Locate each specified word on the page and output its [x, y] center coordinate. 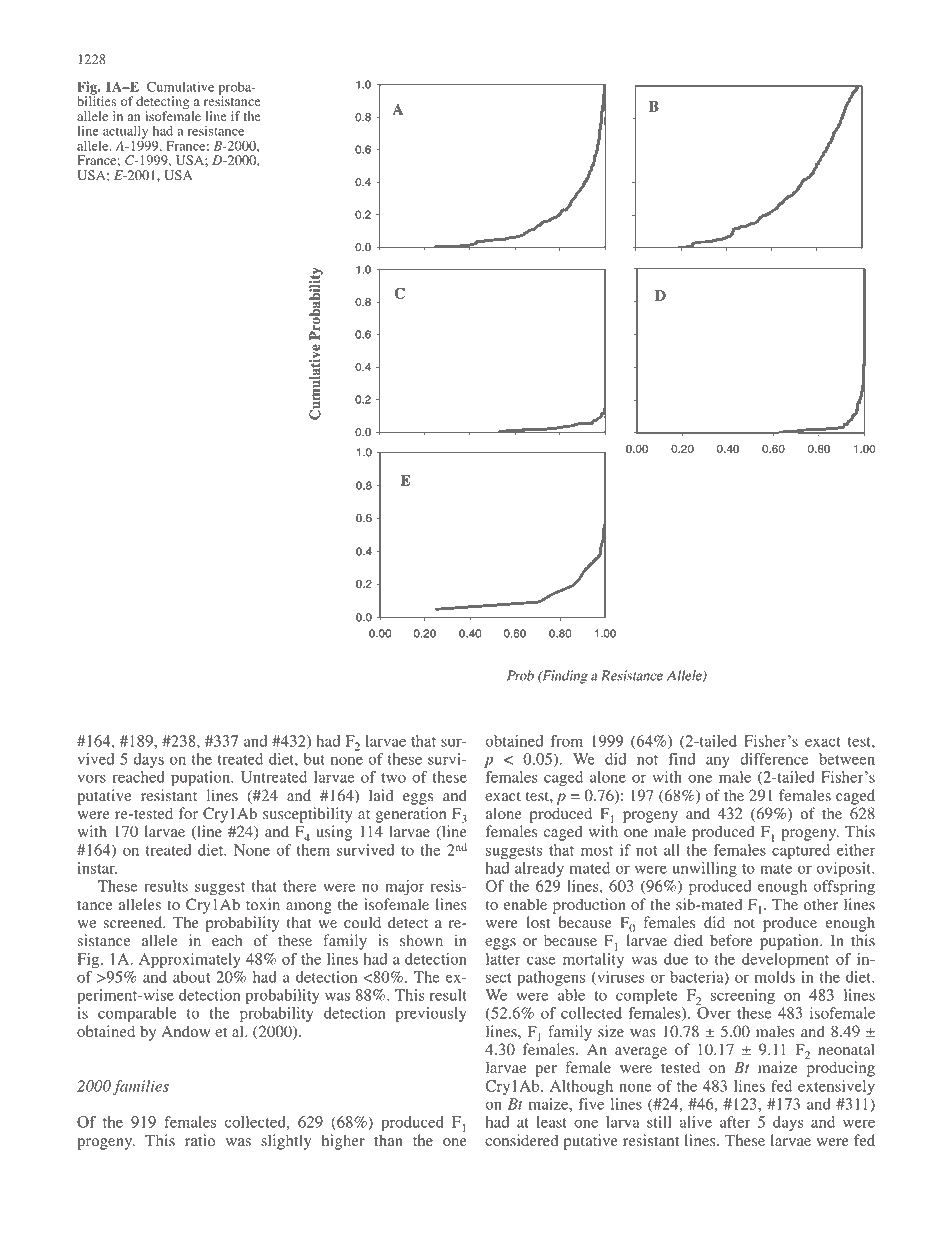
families [141, 1087]
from [567, 741]
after [735, 1122]
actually [125, 133]
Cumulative [180, 86]
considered [521, 1140]
